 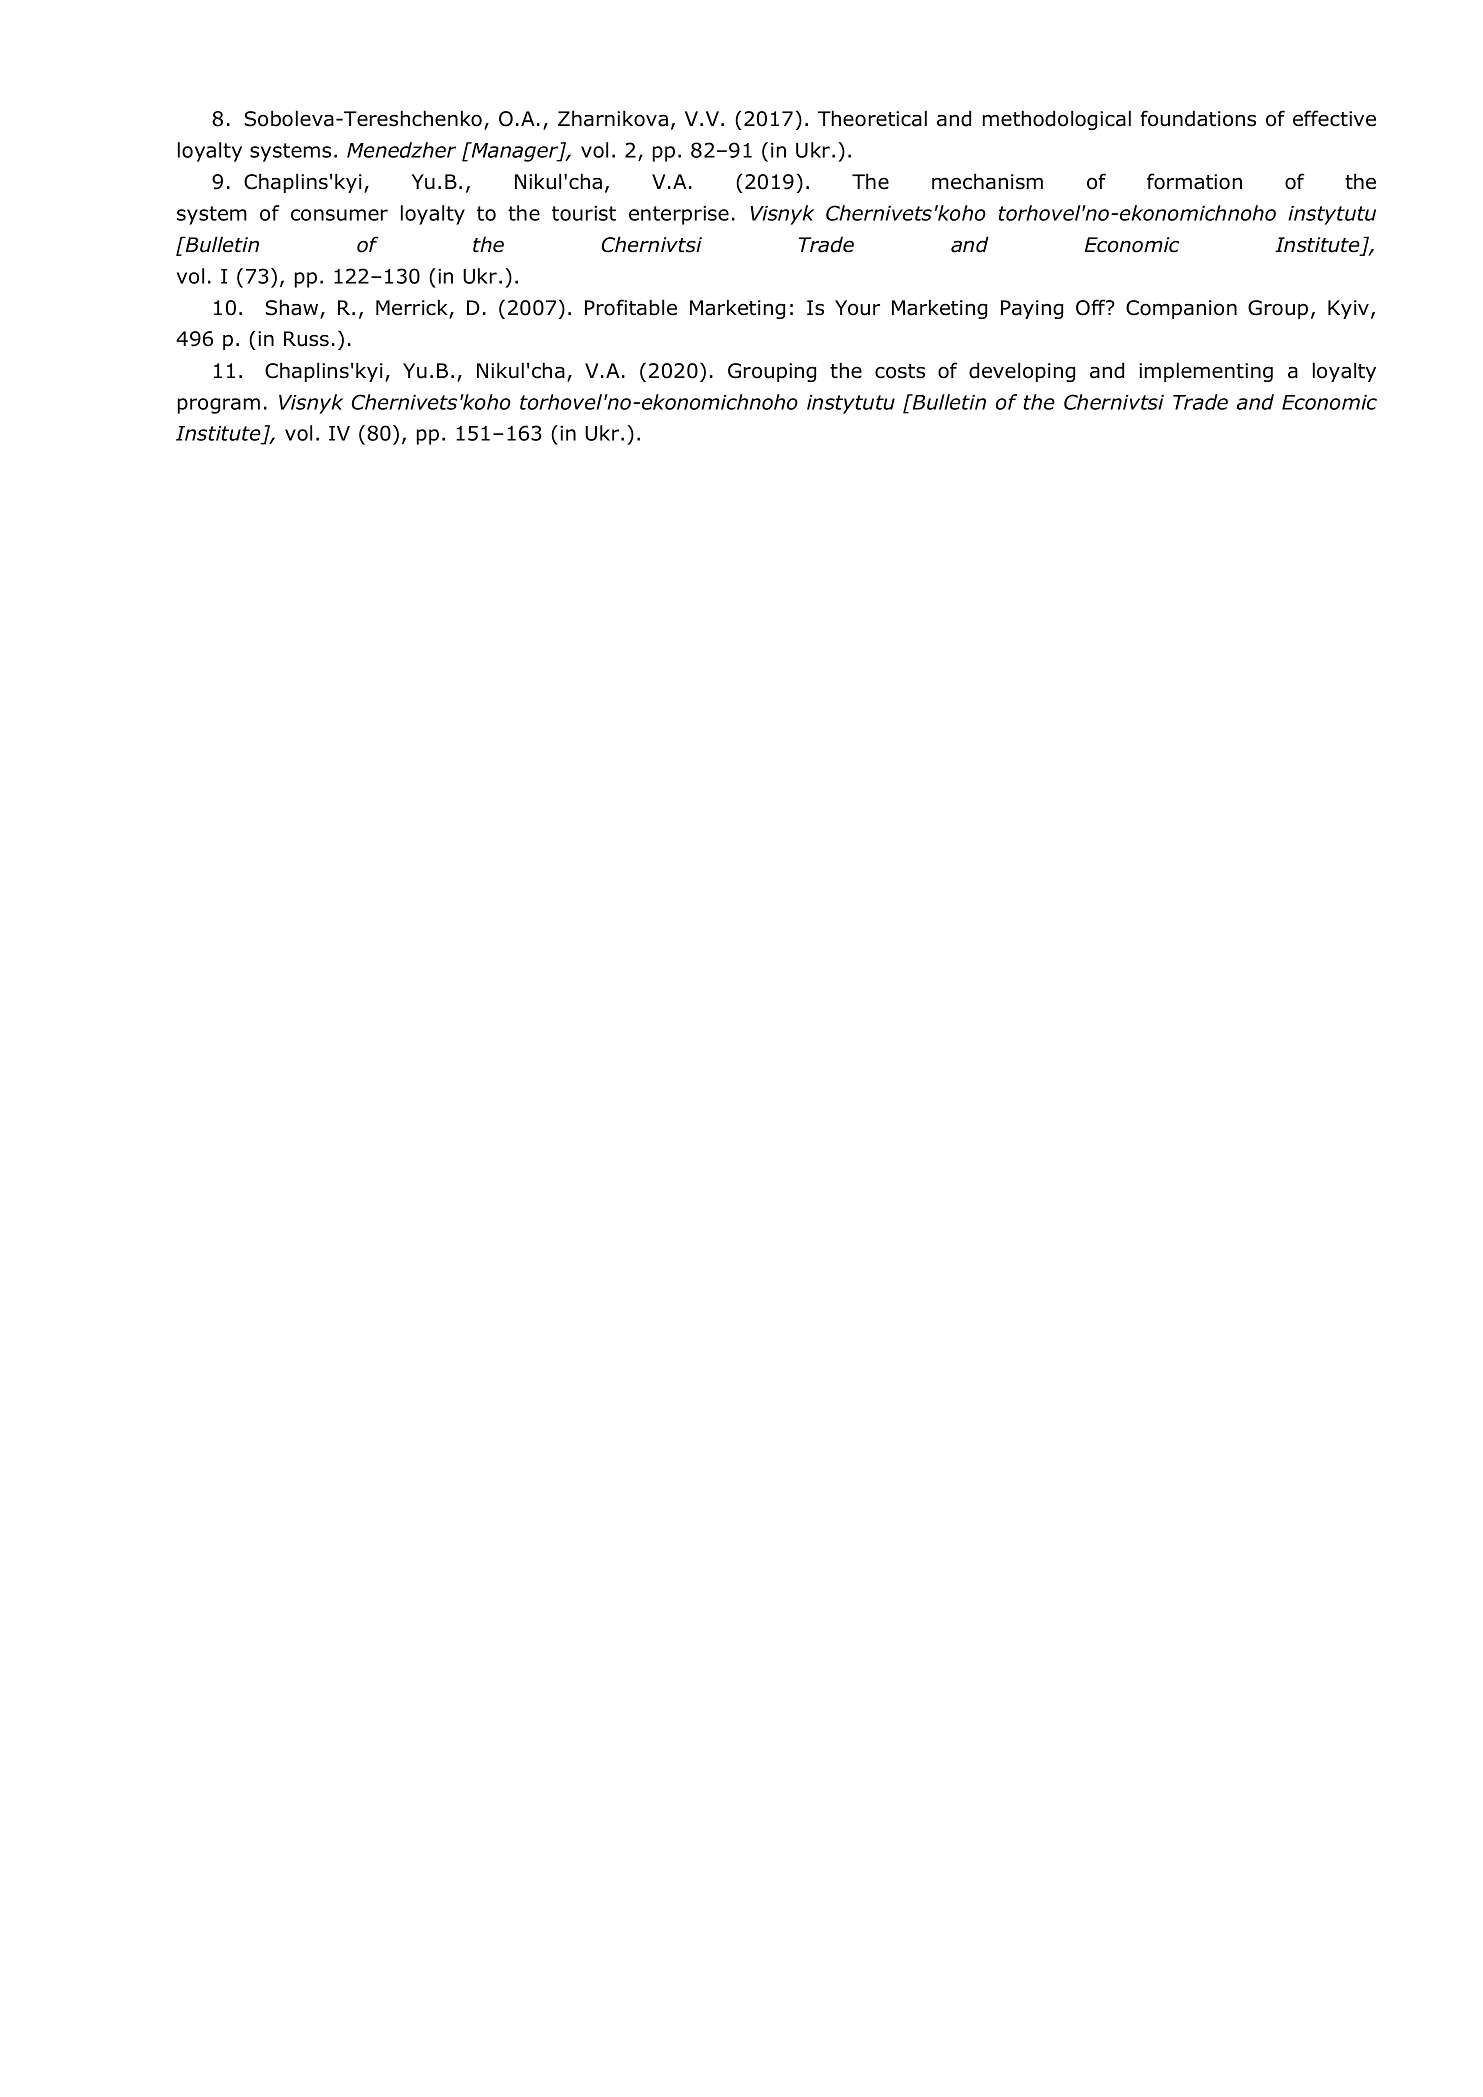 I want to click on Profitable, so click(x=631, y=307).
